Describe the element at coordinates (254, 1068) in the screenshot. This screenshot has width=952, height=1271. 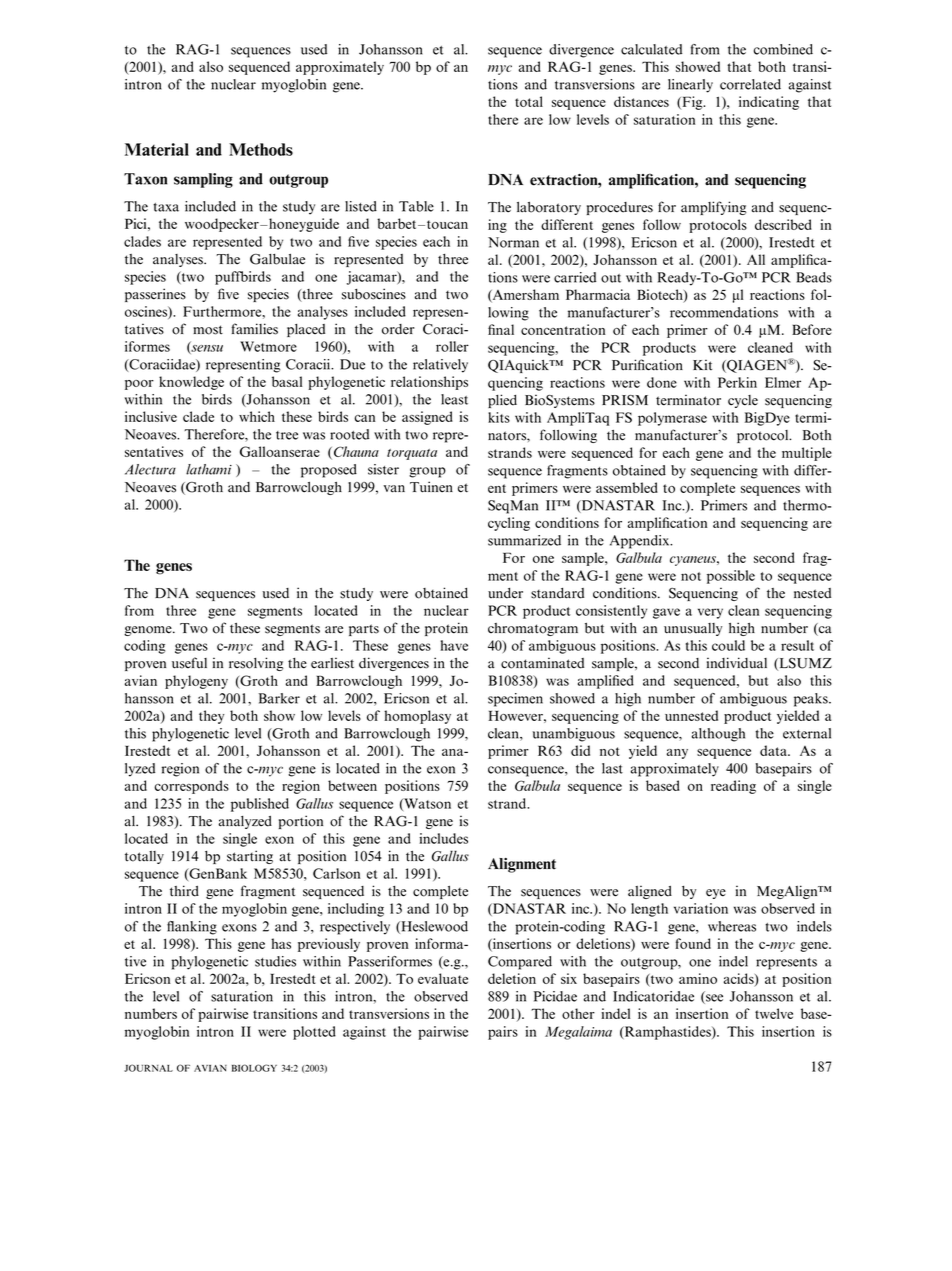
I see `BIOLOGY` at that location.
